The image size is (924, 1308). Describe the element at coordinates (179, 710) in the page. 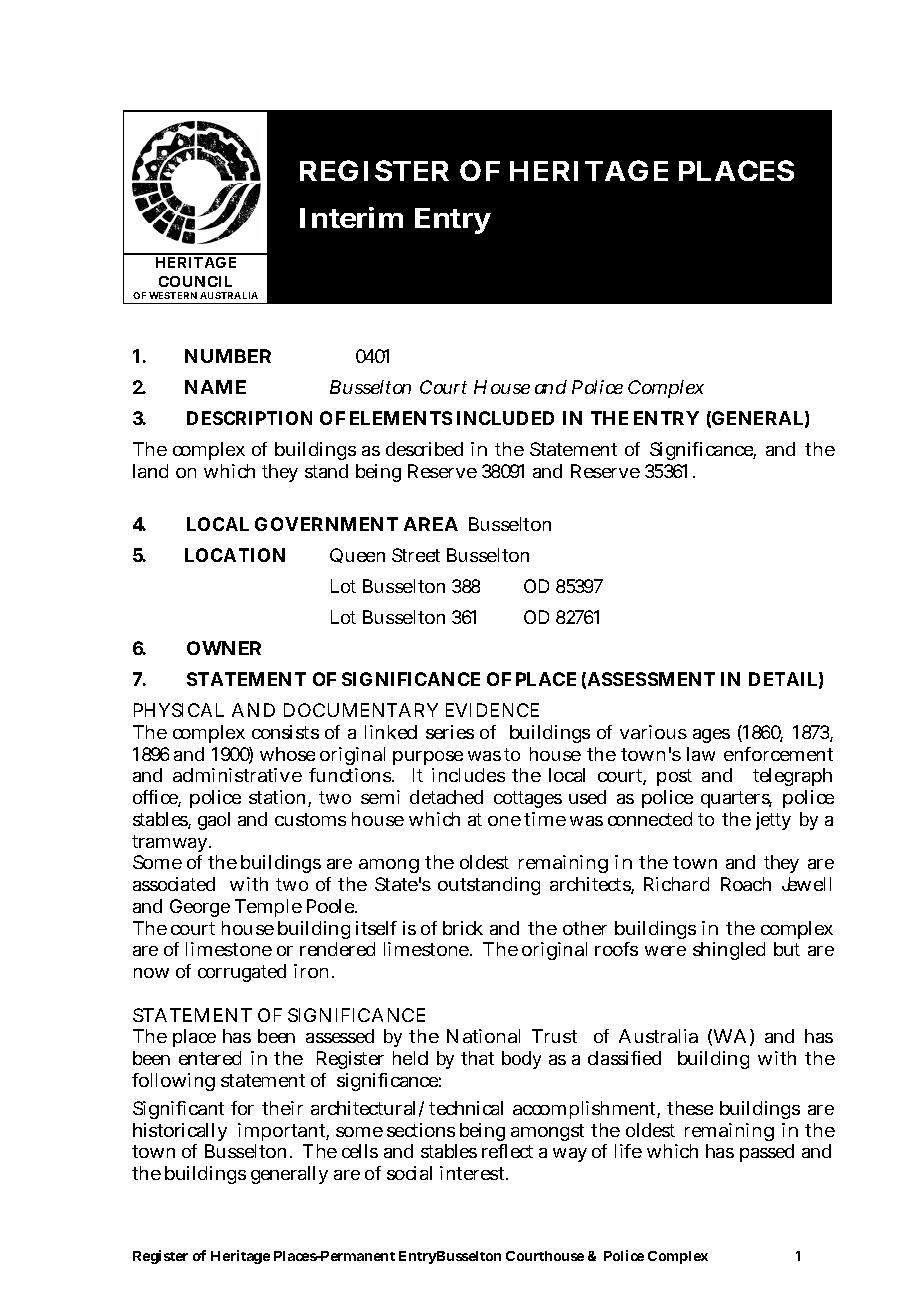

I see `PHYSICAL` at that location.
